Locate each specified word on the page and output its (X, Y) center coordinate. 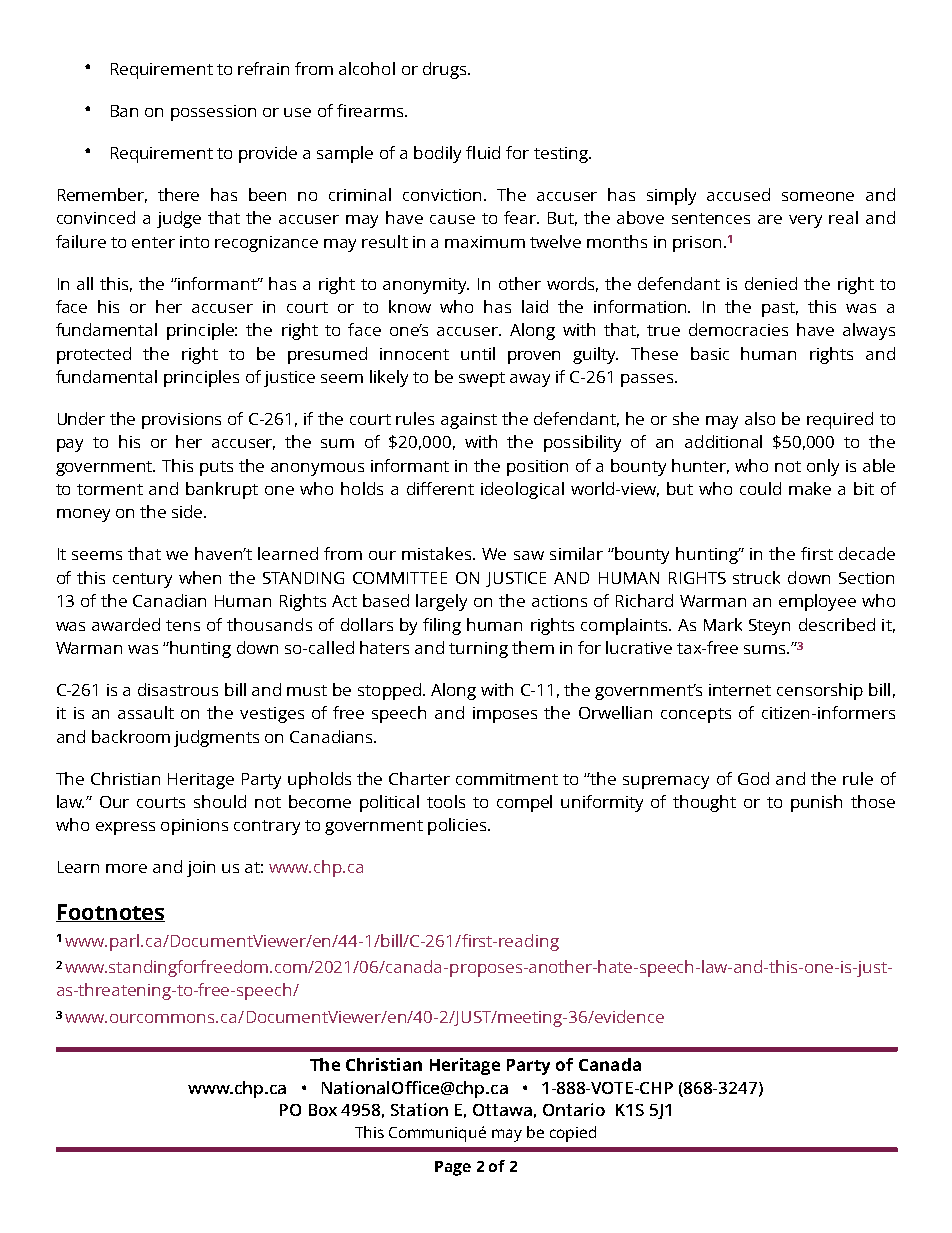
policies (458, 826)
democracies (738, 329)
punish (816, 803)
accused (738, 194)
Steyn (769, 627)
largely (441, 602)
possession (213, 113)
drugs (446, 70)
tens (183, 625)
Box (323, 1110)
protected (94, 355)
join (201, 869)
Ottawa (502, 1110)
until (478, 353)
